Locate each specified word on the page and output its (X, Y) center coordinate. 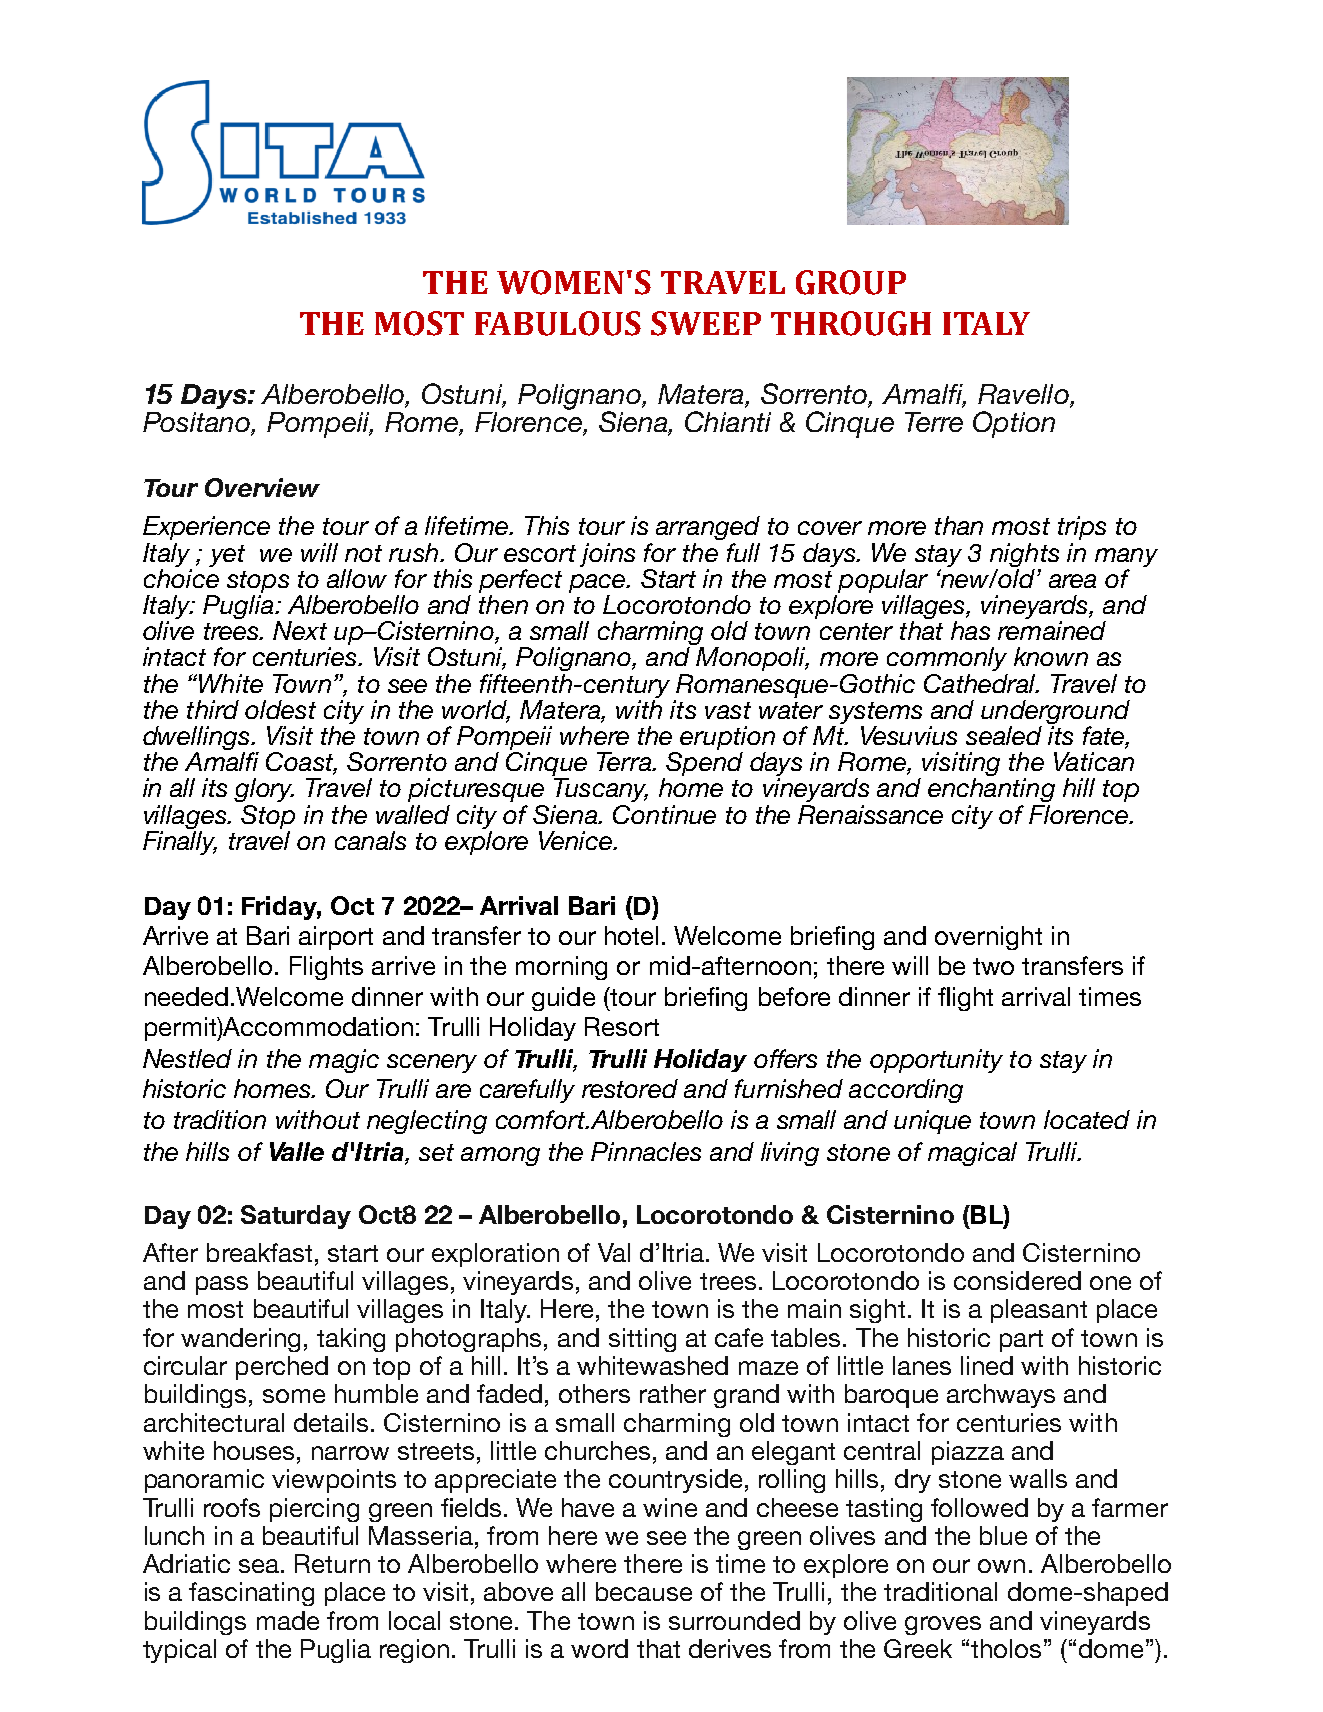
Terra (625, 761)
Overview (262, 487)
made (288, 1620)
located (1087, 1119)
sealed (1004, 735)
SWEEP (706, 323)
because (644, 1591)
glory (264, 790)
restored (630, 1088)
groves (943, 1625)
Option (1014, 424)
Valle (297, 1151)
